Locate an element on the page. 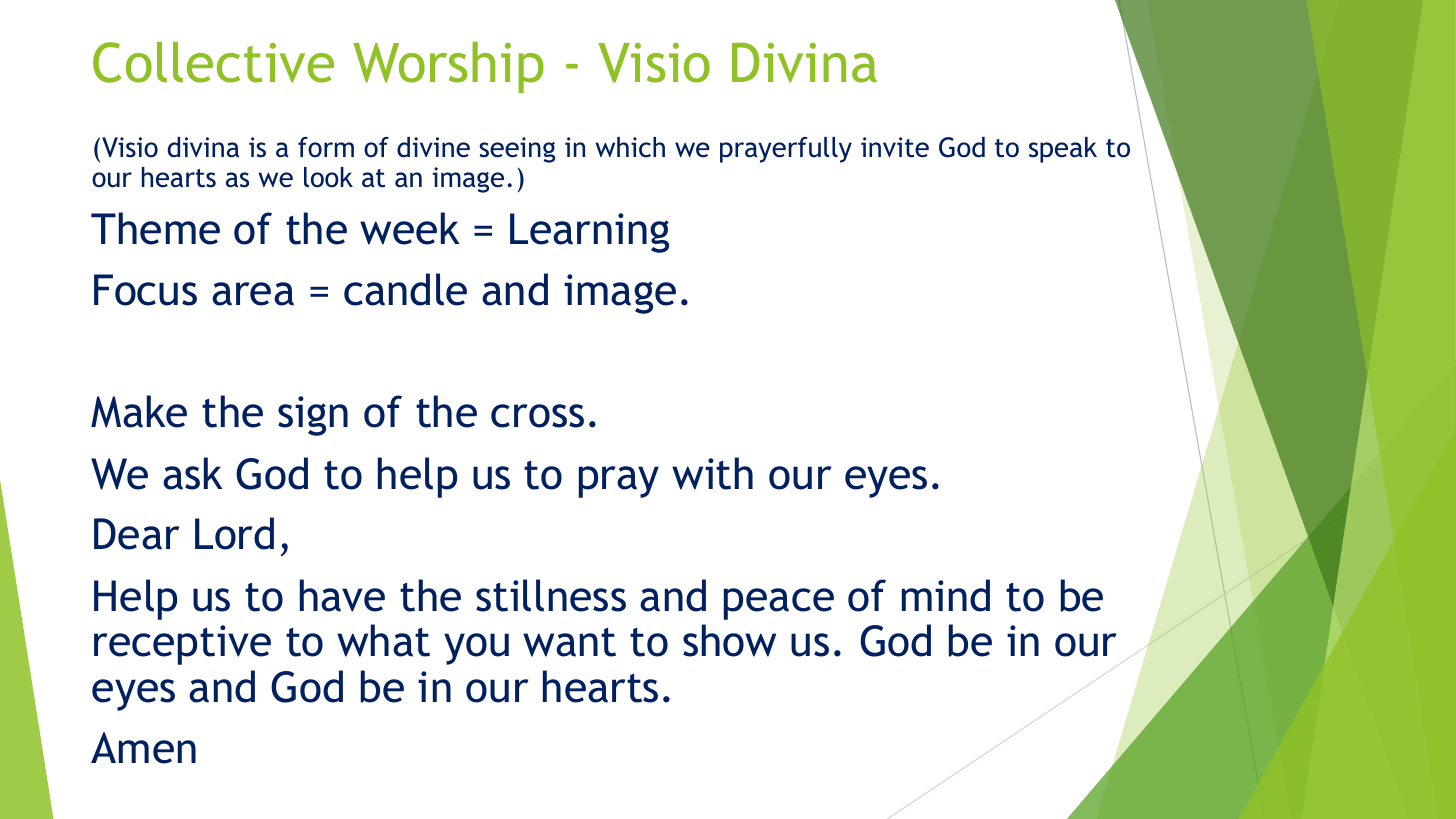  with is located at coordinates (712, 473).
